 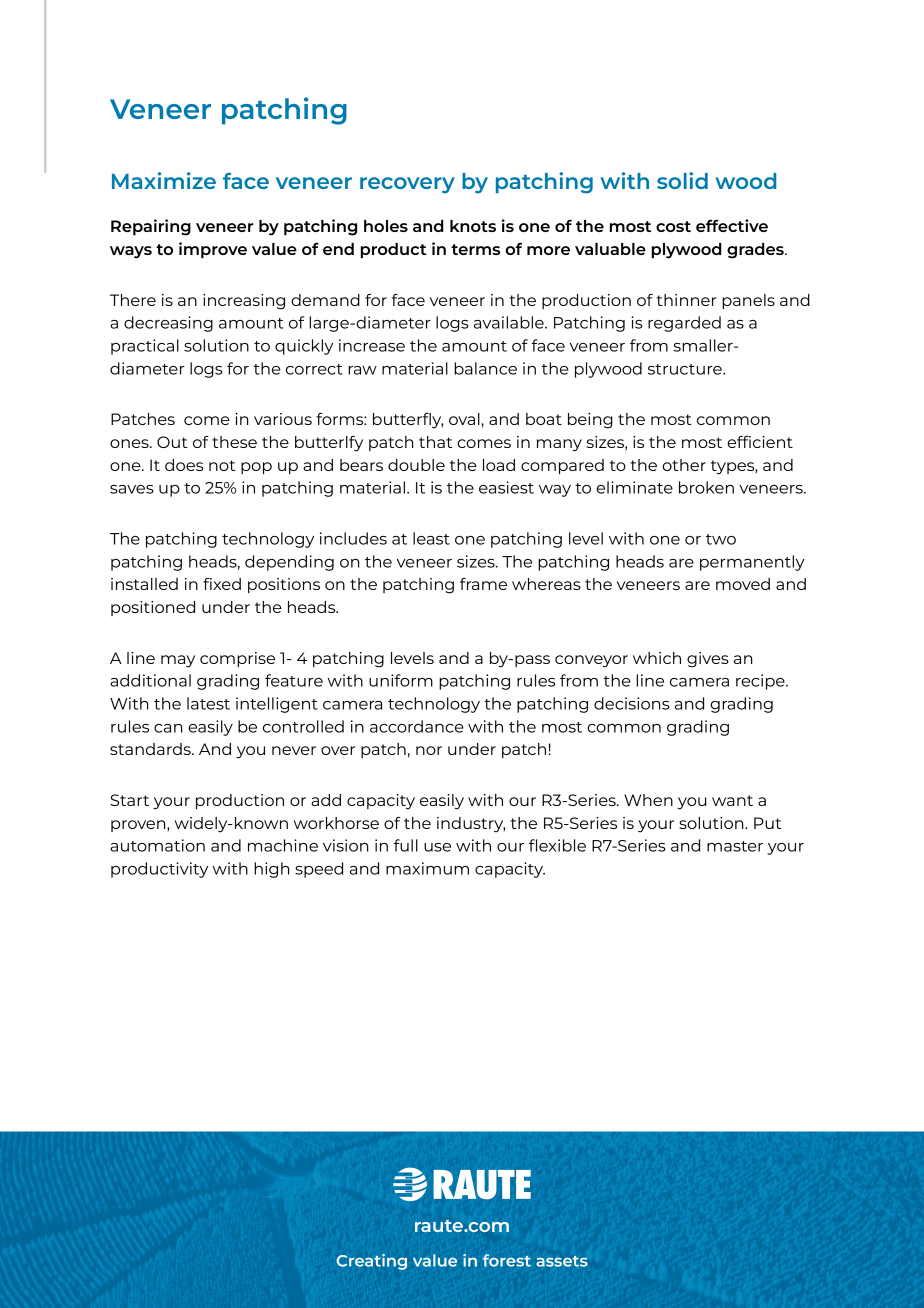 What do you see at coordinates (208, 703) in the screenshot?
I see `latest` at bounding box center [208, 703].
